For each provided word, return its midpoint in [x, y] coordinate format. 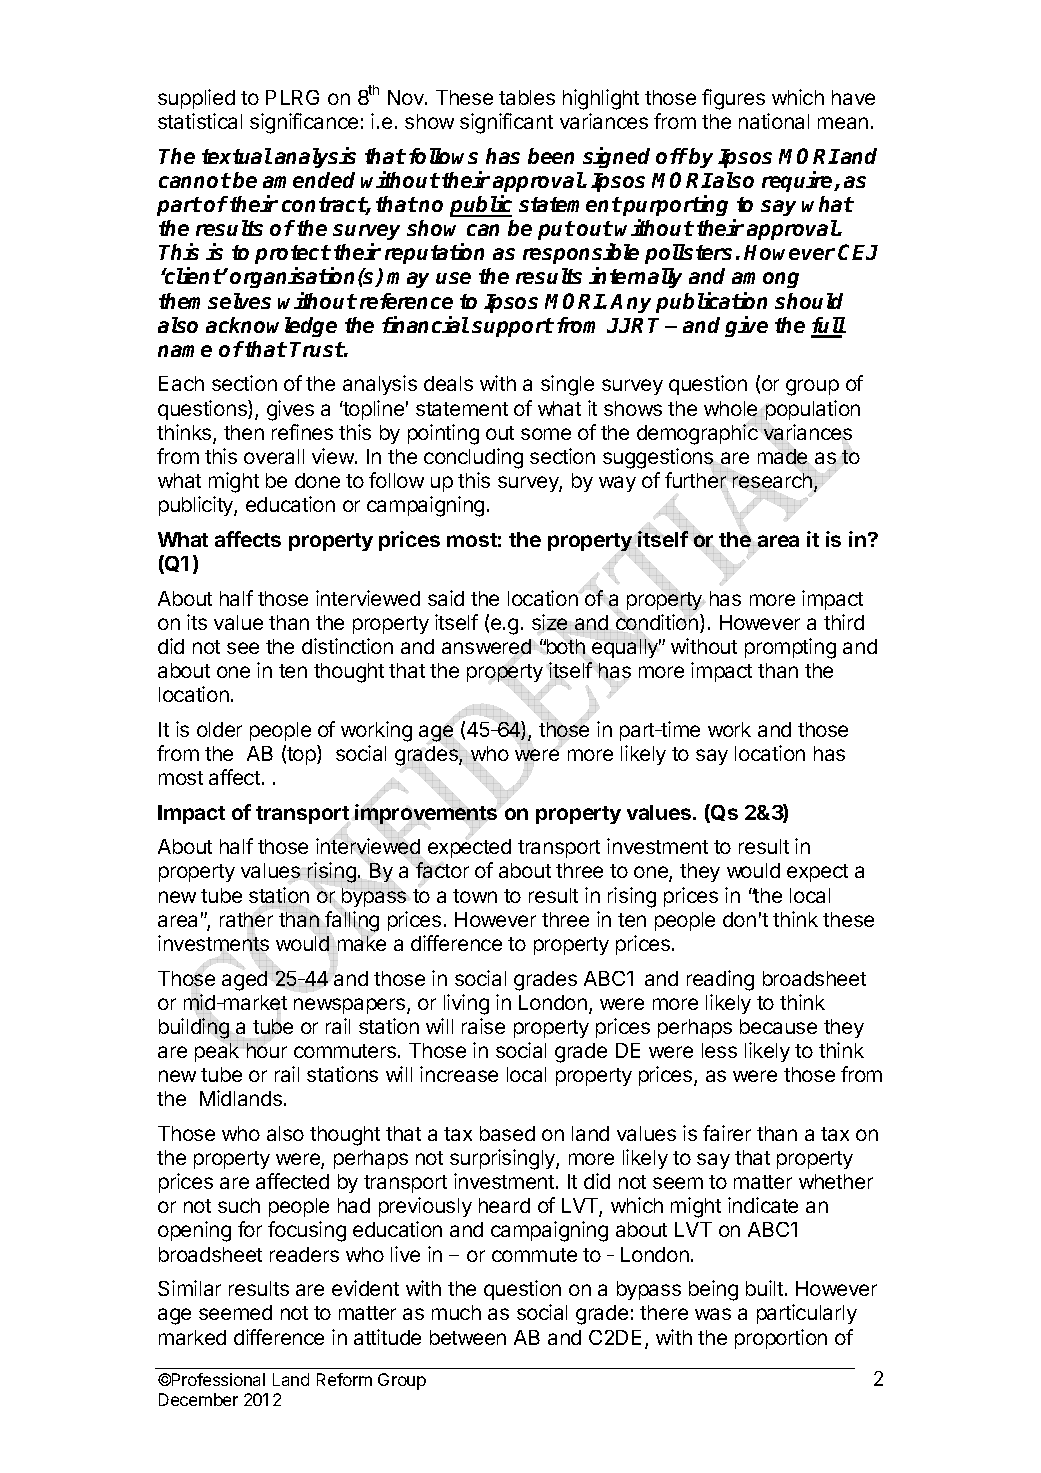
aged [244, 981]
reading [720, 980]
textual [237, 156]
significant [506, 123]
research [774, 481]
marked [192, 1337]
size [549, 623]
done [317, 480]
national [774, 121]
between [468, 1337]
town [475, 896]
